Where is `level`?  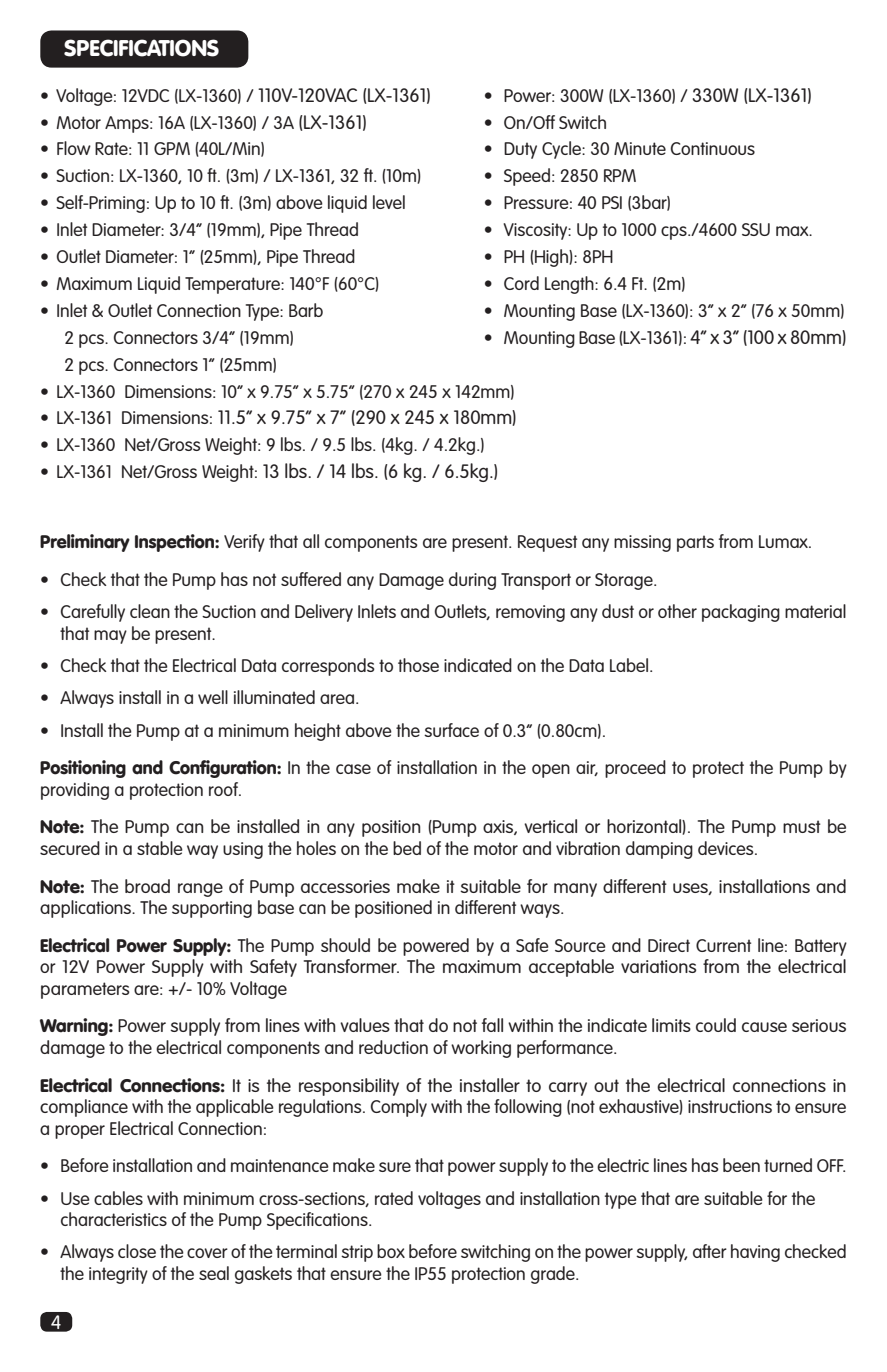
level is located at coordinates (389, 202).
